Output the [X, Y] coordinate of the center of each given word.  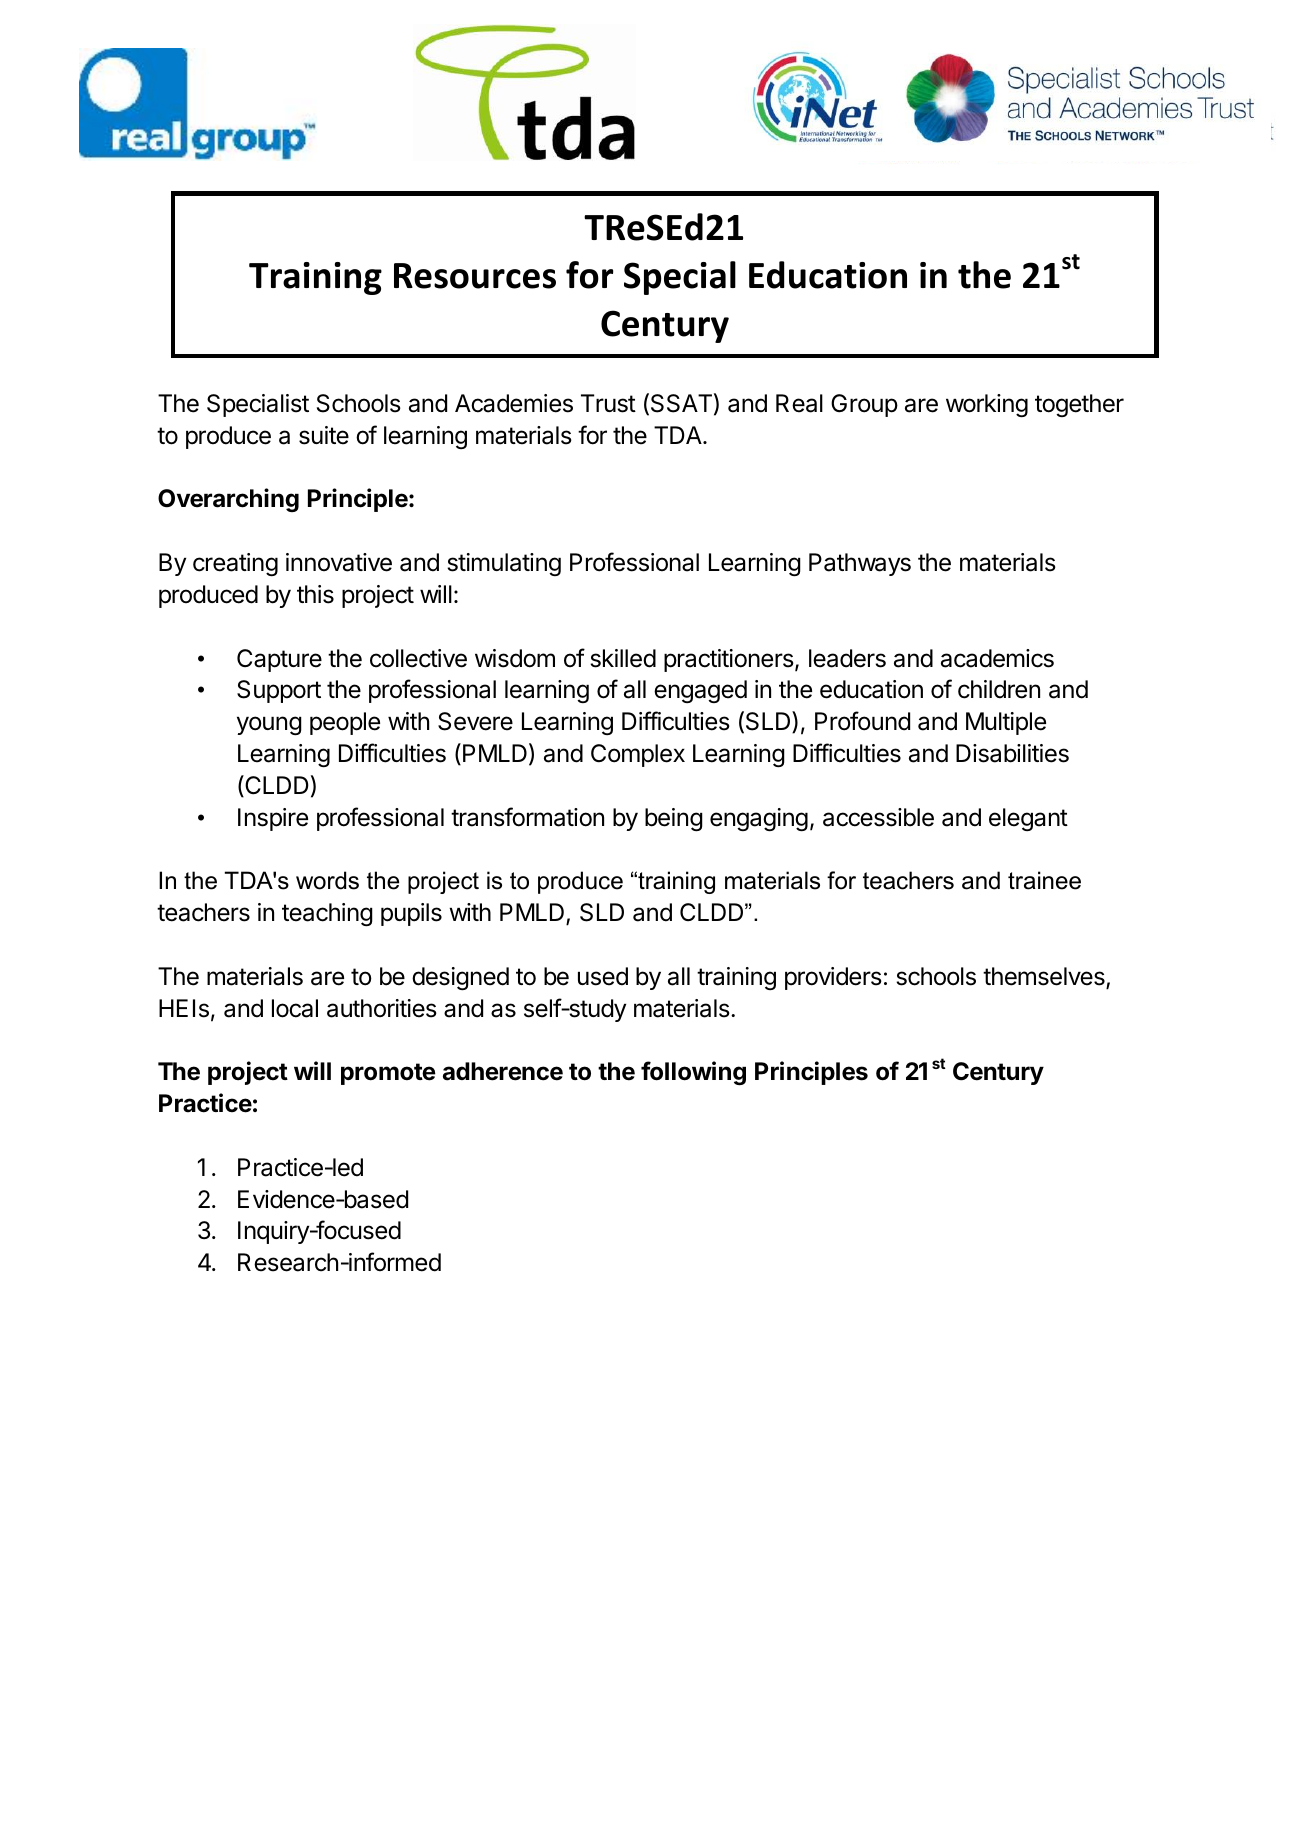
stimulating [504, 564]
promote [388, 1074]
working [987, 405]
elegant [1028, 819]
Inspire [273, 819]
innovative [339, 562]
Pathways [860, 564]
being [674, 819]
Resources [475, 276]
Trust [608, 403]
